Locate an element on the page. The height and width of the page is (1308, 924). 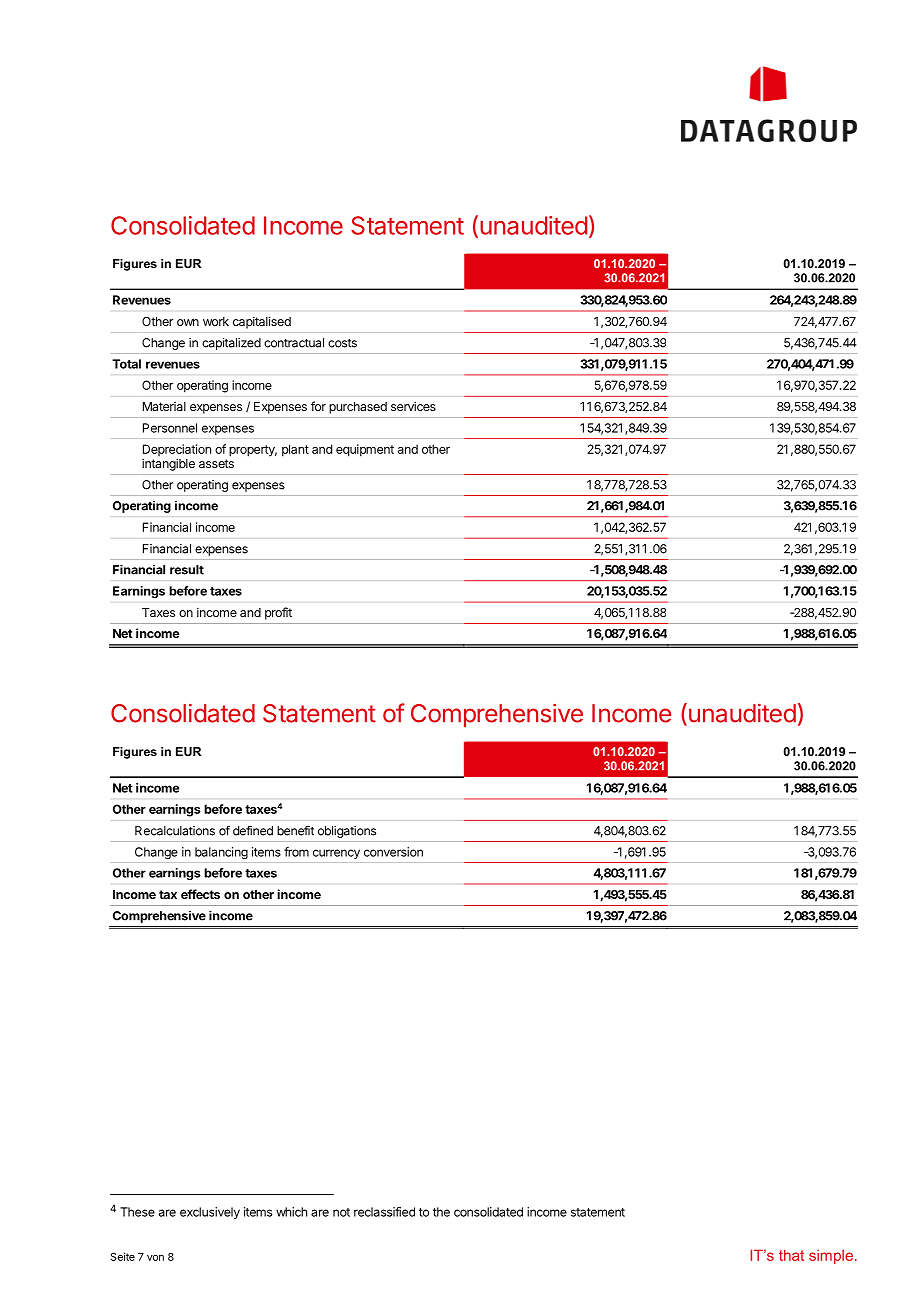
obligations is located at coordinates (347, 832).
